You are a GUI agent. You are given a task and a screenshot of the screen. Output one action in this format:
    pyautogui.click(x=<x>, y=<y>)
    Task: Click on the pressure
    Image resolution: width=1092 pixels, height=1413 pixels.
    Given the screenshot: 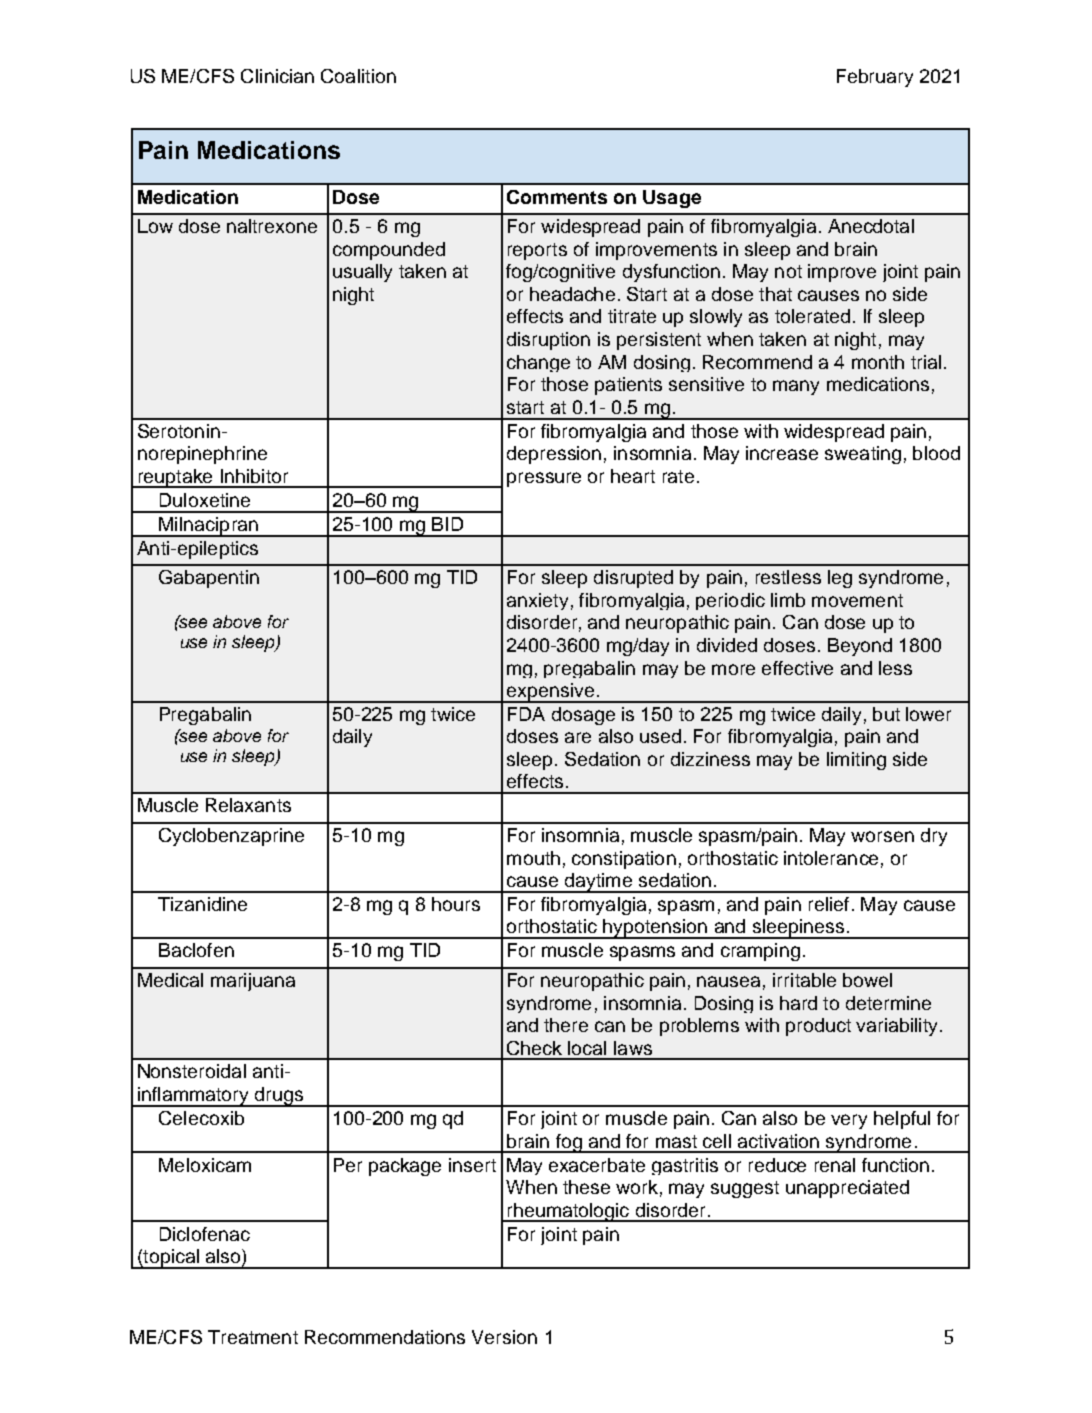 What is the action you would take?
    pyautogui.click(x=544, y=479)
